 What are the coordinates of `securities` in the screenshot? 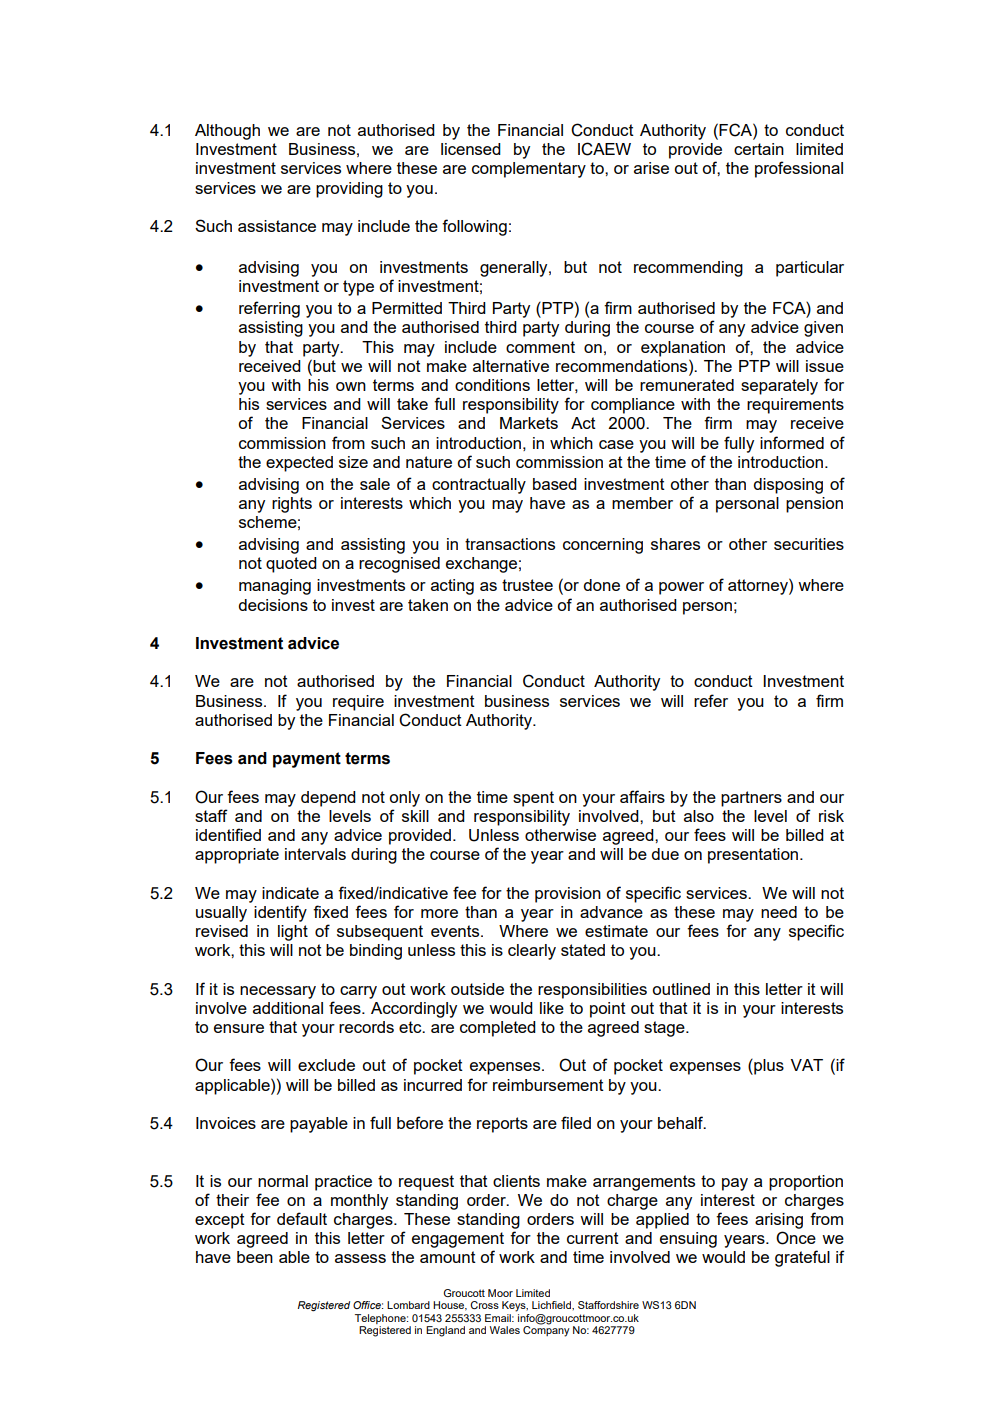 It's located at (809, 544).
